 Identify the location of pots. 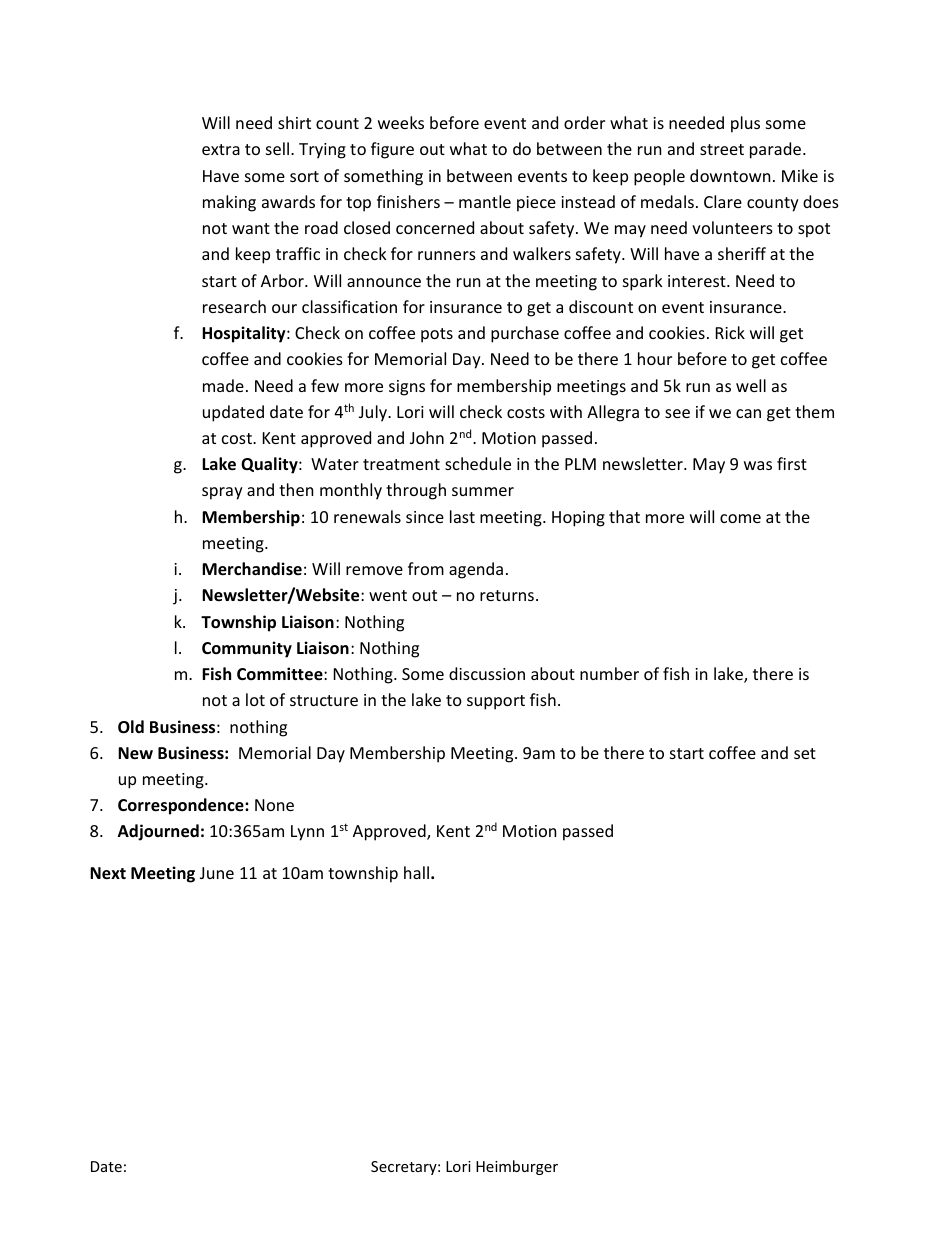
(437, 335).
